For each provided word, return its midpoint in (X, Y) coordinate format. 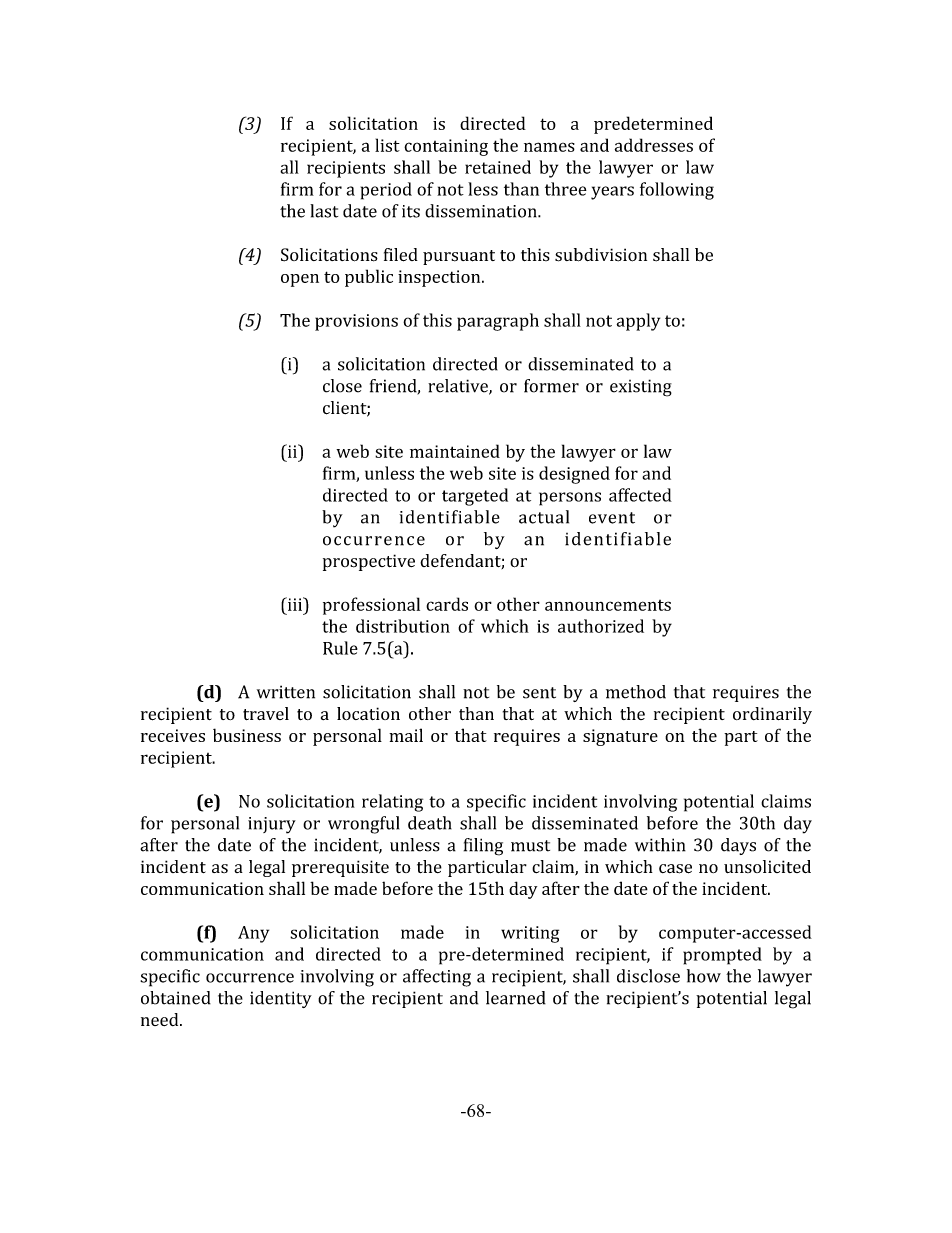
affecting (437, 978)
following (677, 191)
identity (281, 999)
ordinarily (772, 715)
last (324, 211)
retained (498, 167)
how (704, 976)
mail (406, 735)
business (247, 735)
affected (640, 495)
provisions (356, 322)
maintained (455, 451)
